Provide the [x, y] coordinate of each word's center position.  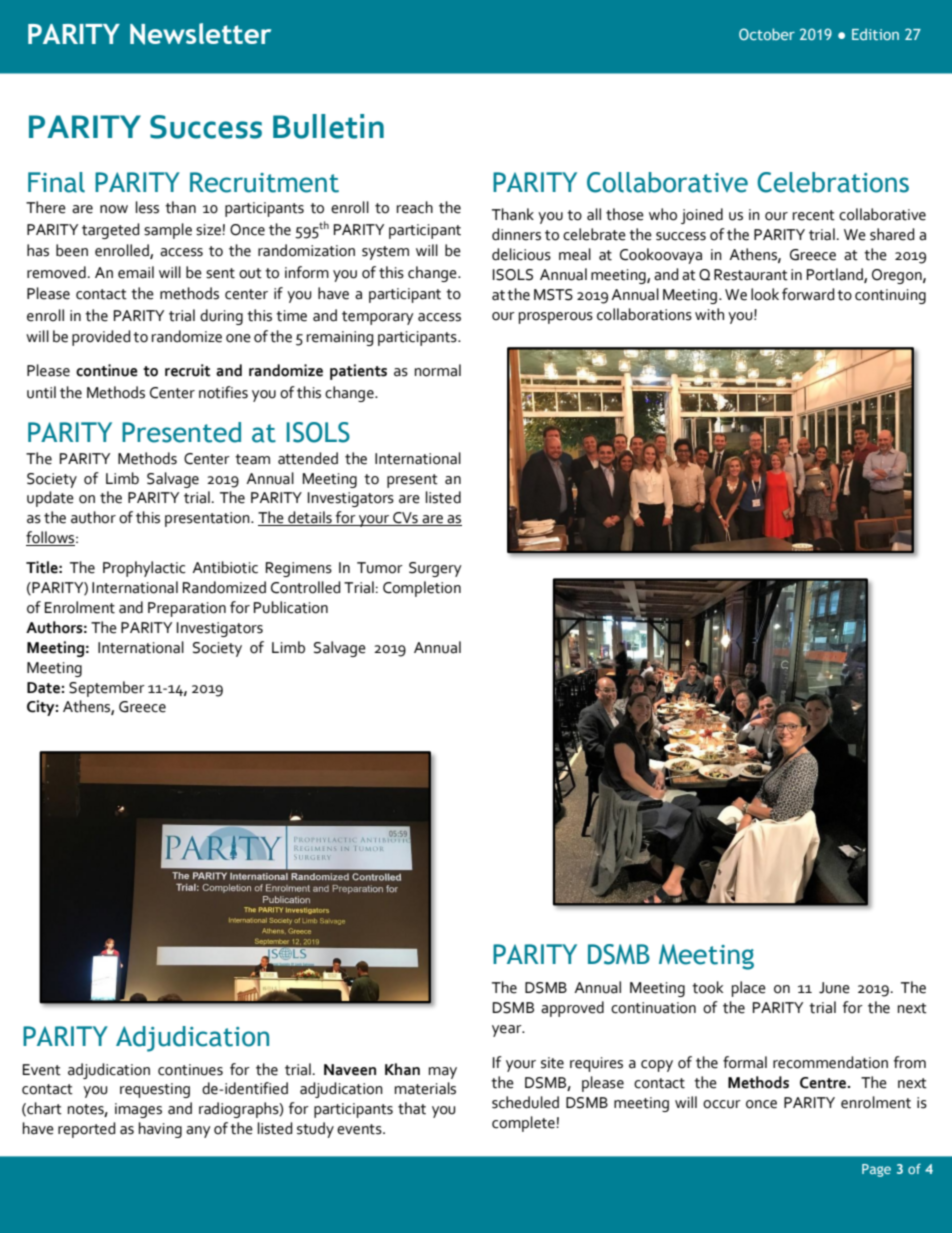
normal [438, 370]
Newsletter [200, 34]
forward [808, 294]
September [107, 689]
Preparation [187, 609]
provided [101, 338]
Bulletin [328, 126]
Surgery [435, 569]
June [834, 988]
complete [523, 1124]
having [160, 1130]
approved [572, 1009]
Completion [422, 589]
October [767, 34]
